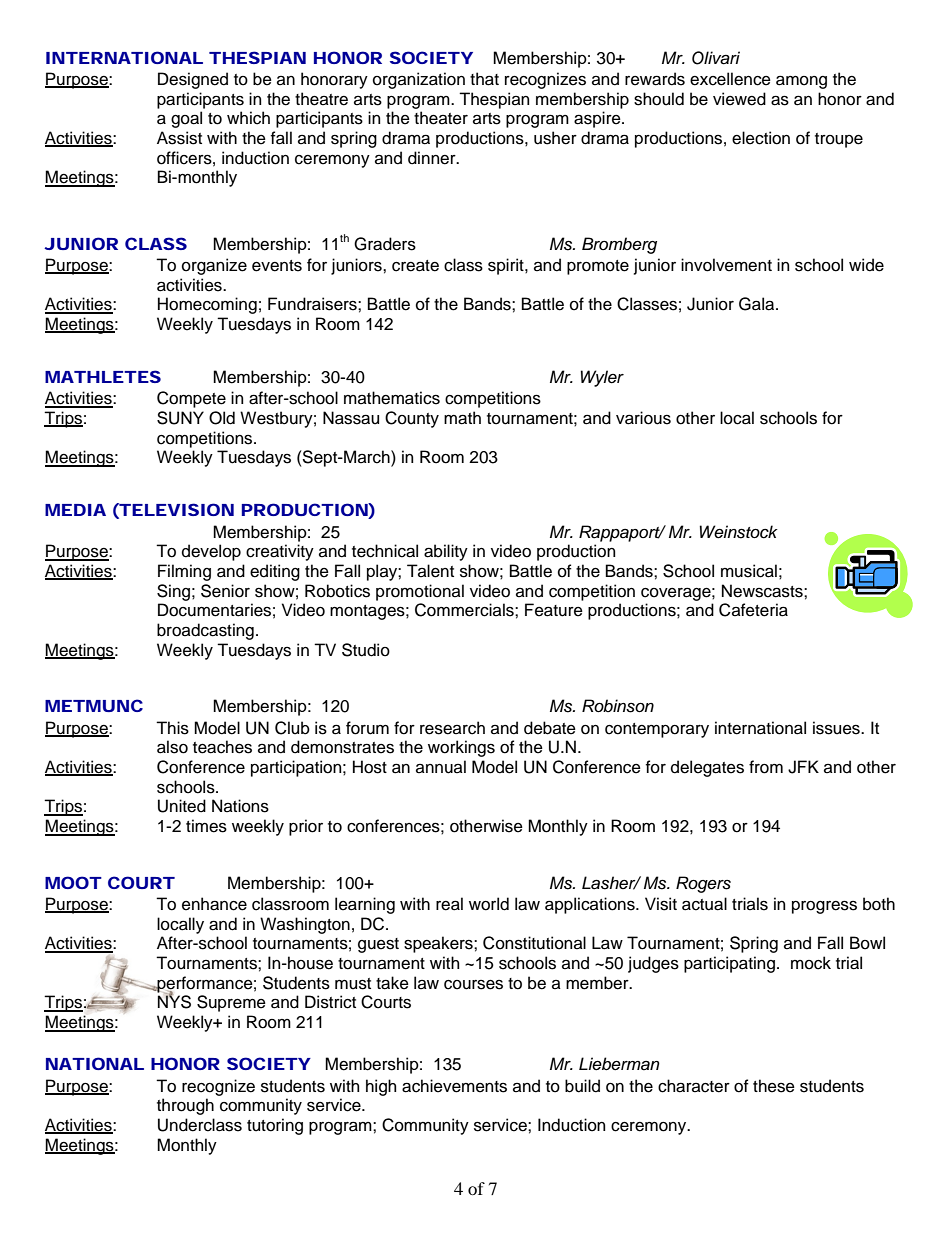 The image size is (952, 1233). Describe the element at coordinates (184, 572) in the page. I see `Filming` at that location.
